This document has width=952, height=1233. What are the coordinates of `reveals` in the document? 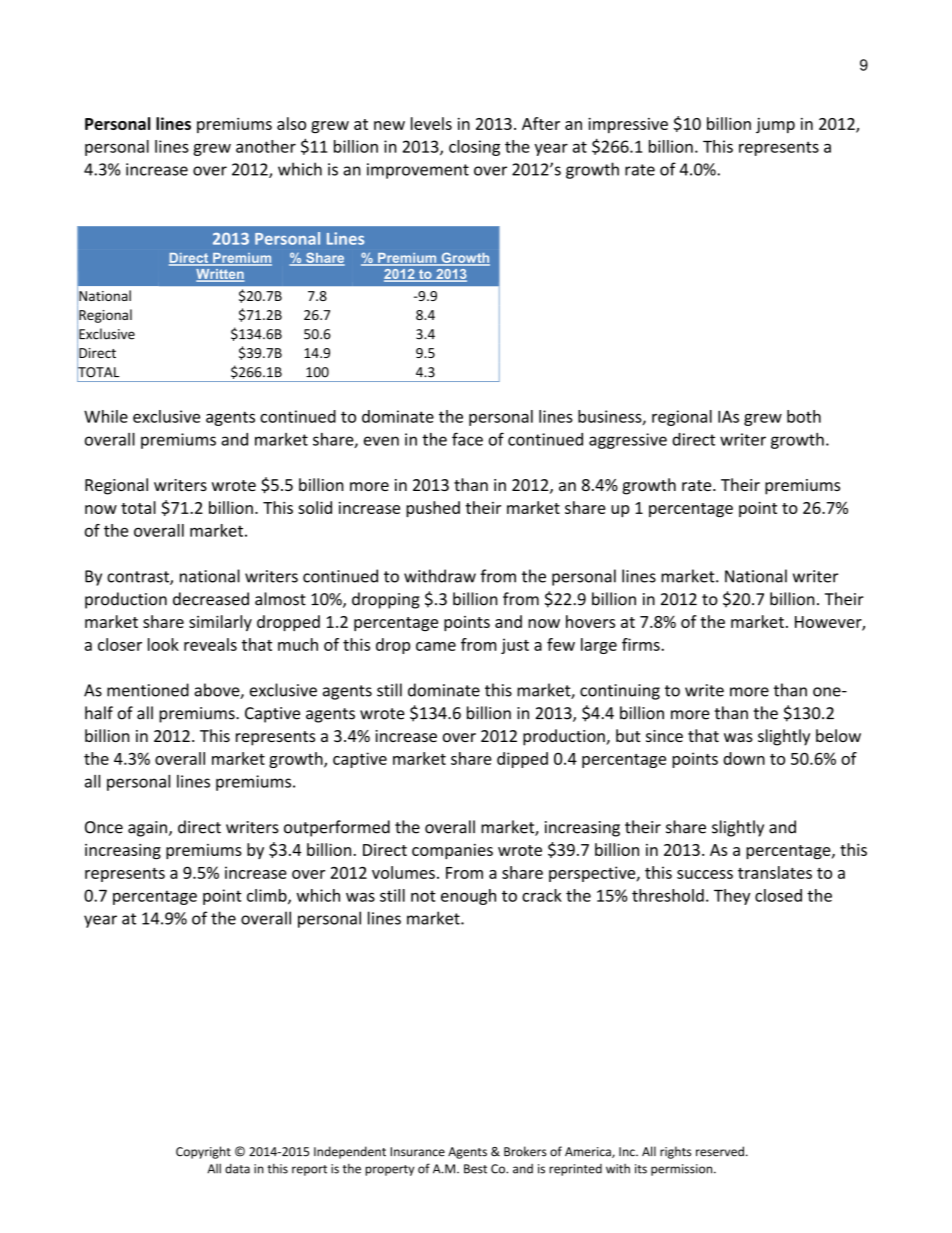 It's located at (210, 644).
